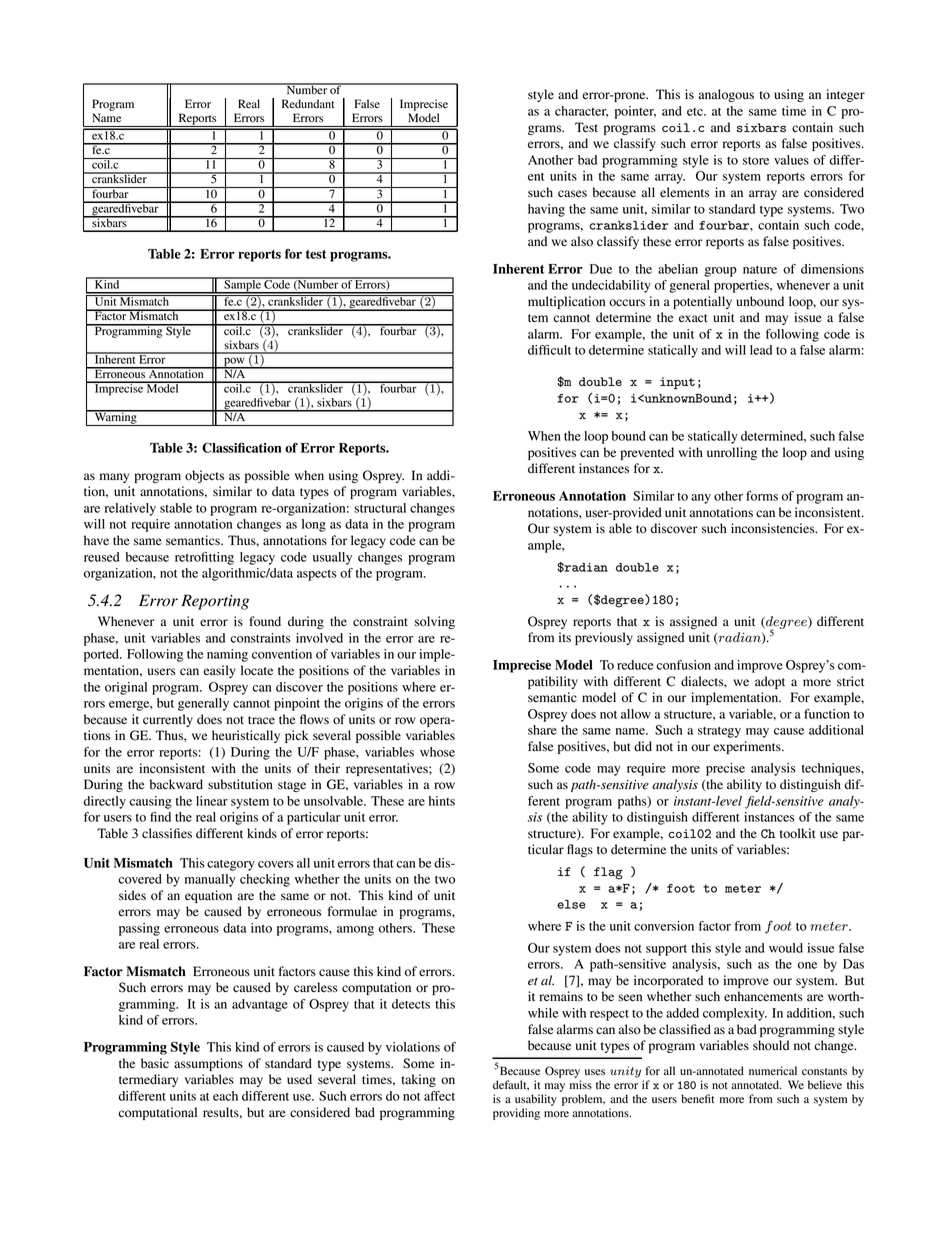  I want to click on inconsistencies, so click(774, 528).
